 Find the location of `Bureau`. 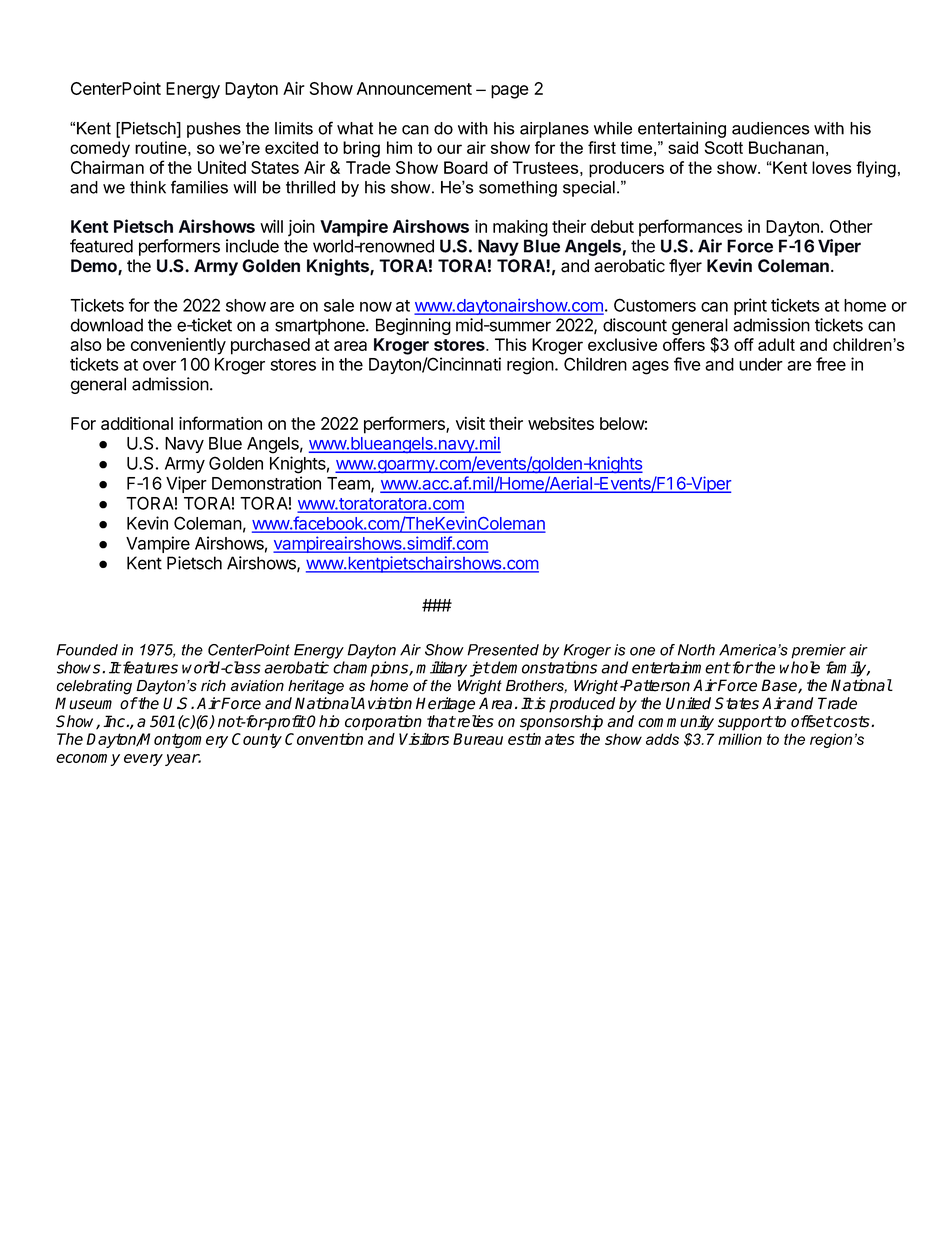

Bureau is located at coordinates (478, 739).
